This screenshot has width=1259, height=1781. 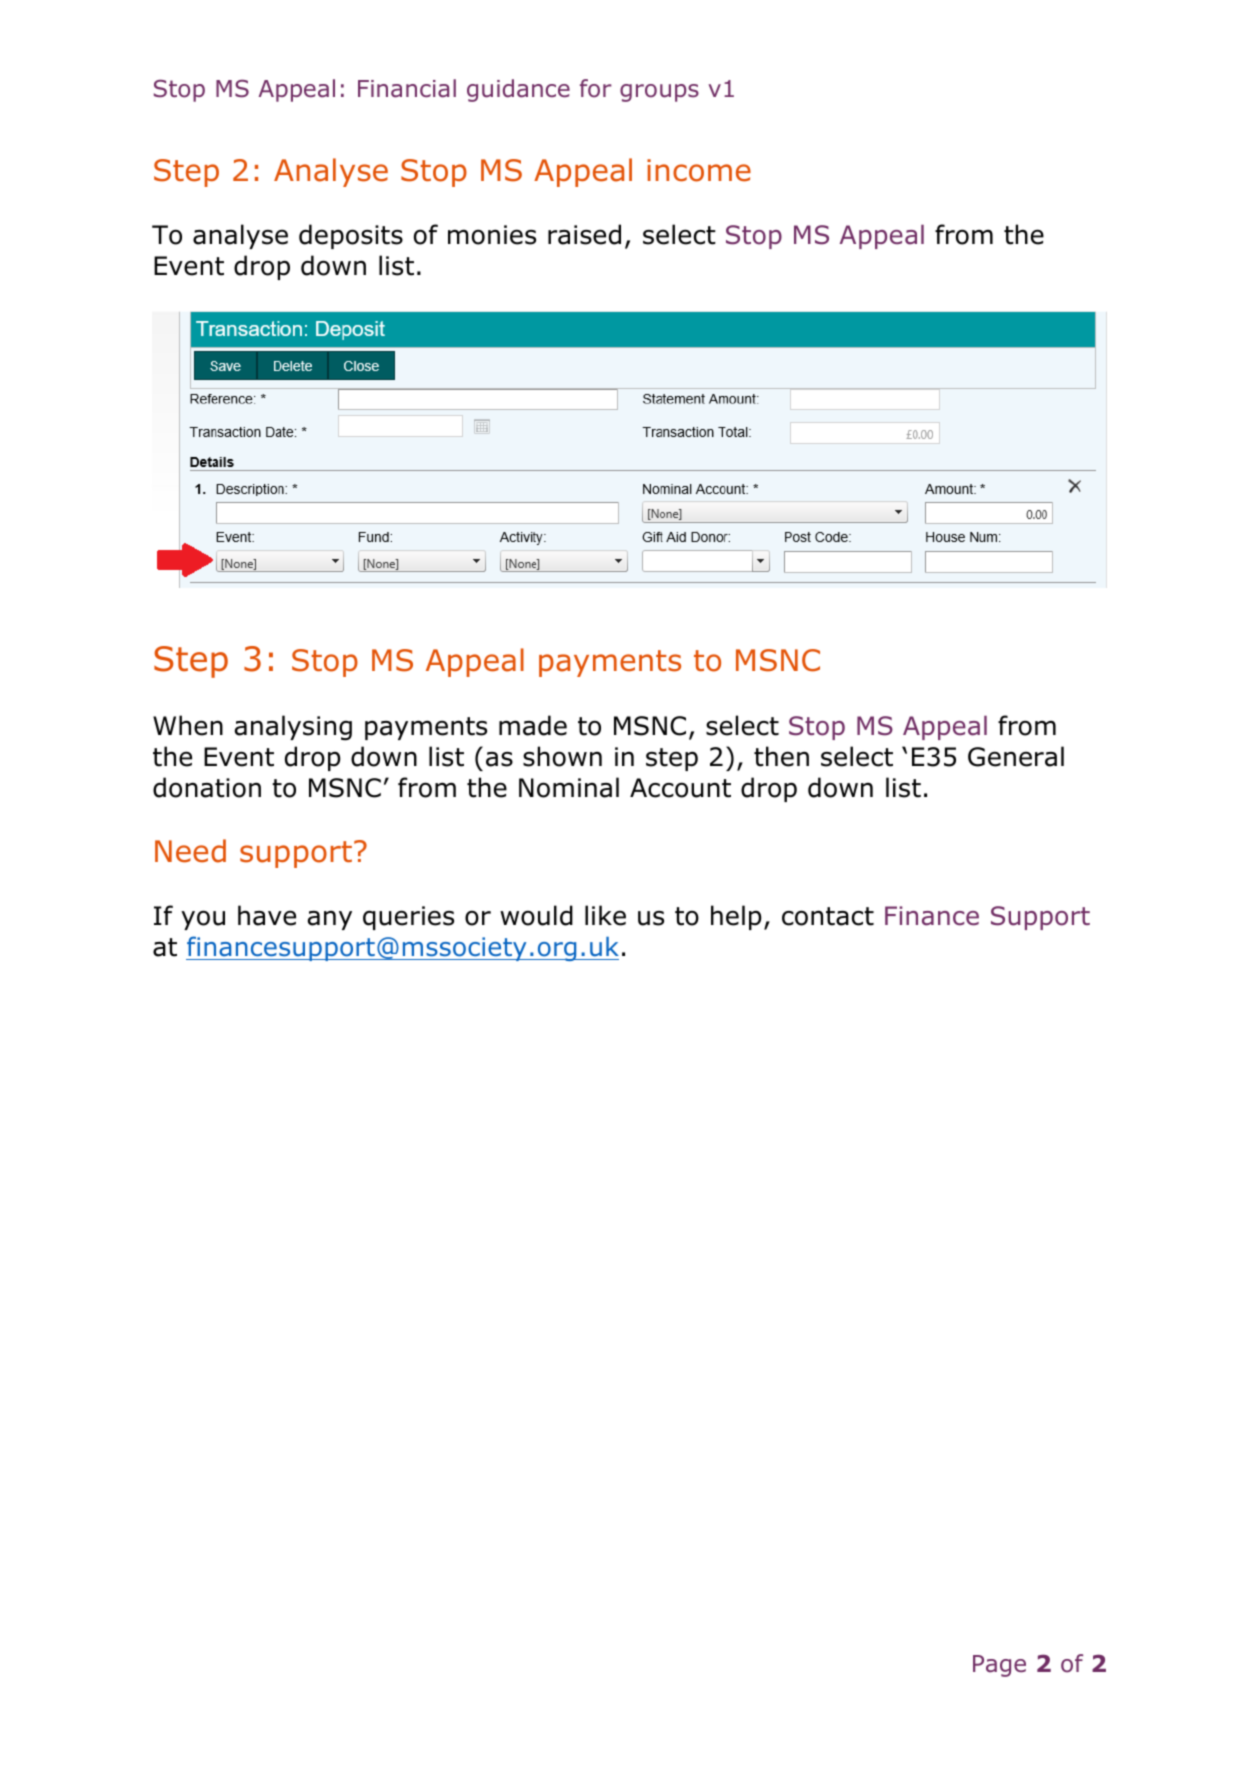 What do you see at coordinates (562, 756) in the screenshot?
I see `shown` at bounding box center [562, 756].
